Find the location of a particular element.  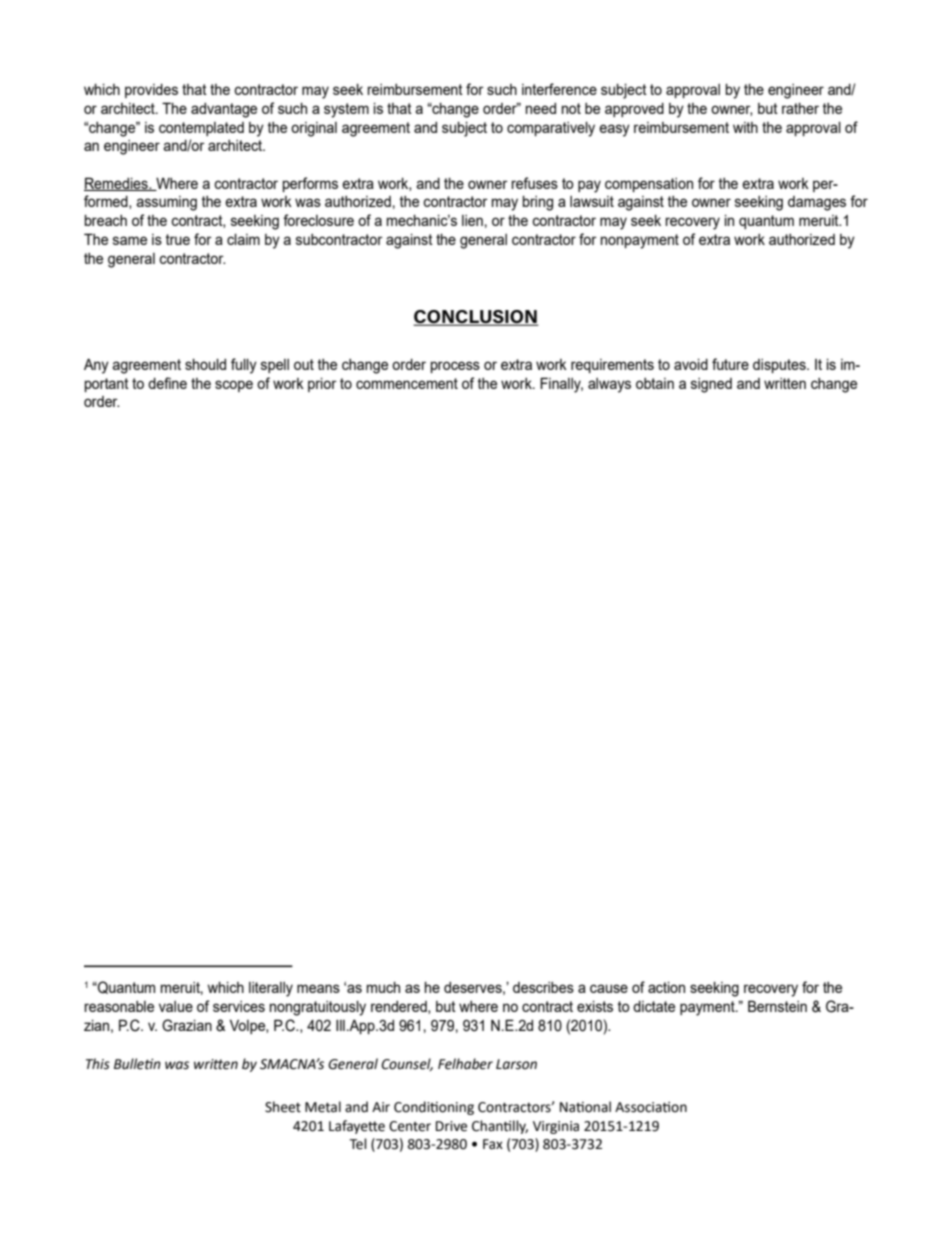

need is located at coordinates (541, 108).
